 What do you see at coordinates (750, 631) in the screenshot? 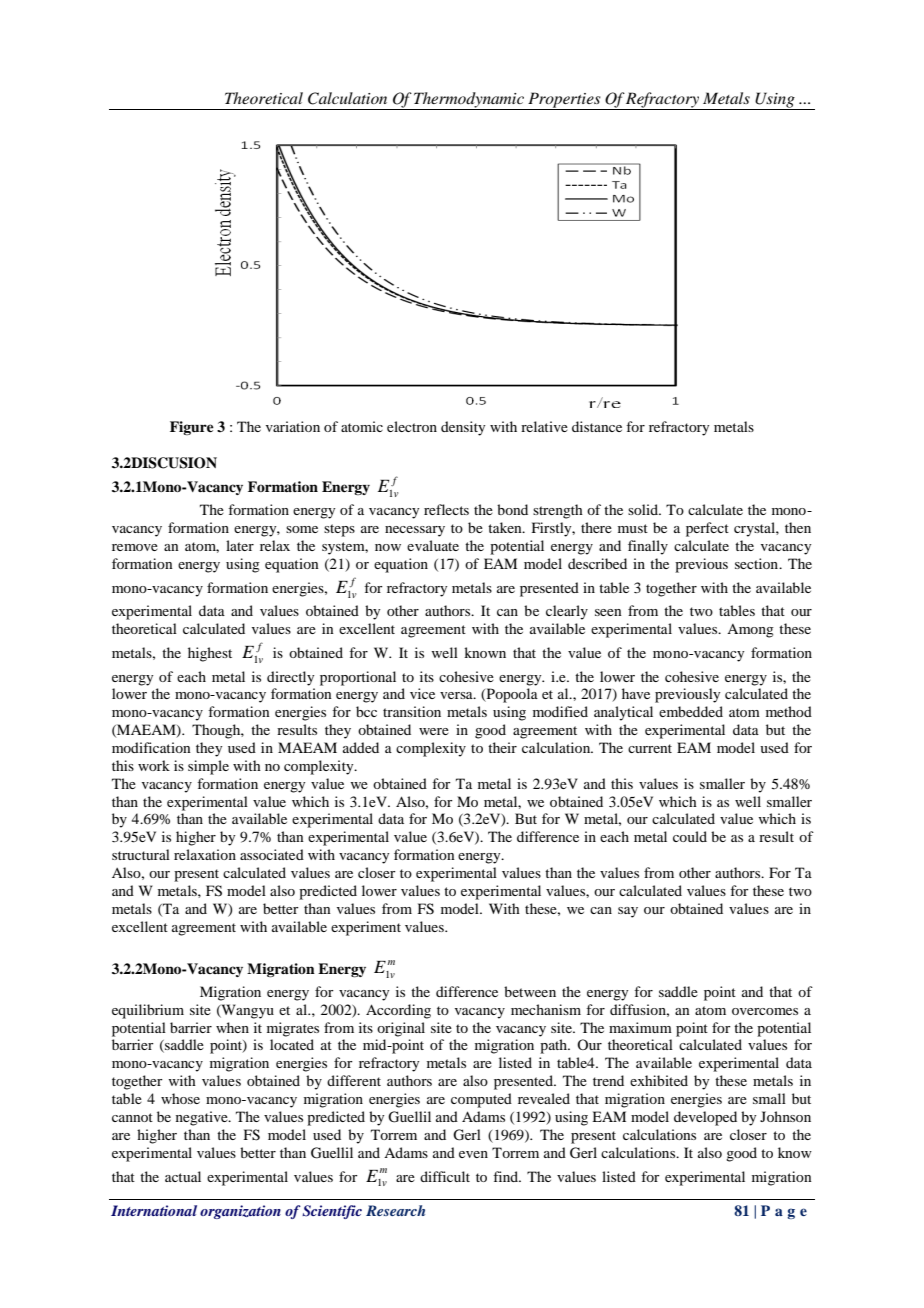
I see `Among` at bounding box center [750, 631].
